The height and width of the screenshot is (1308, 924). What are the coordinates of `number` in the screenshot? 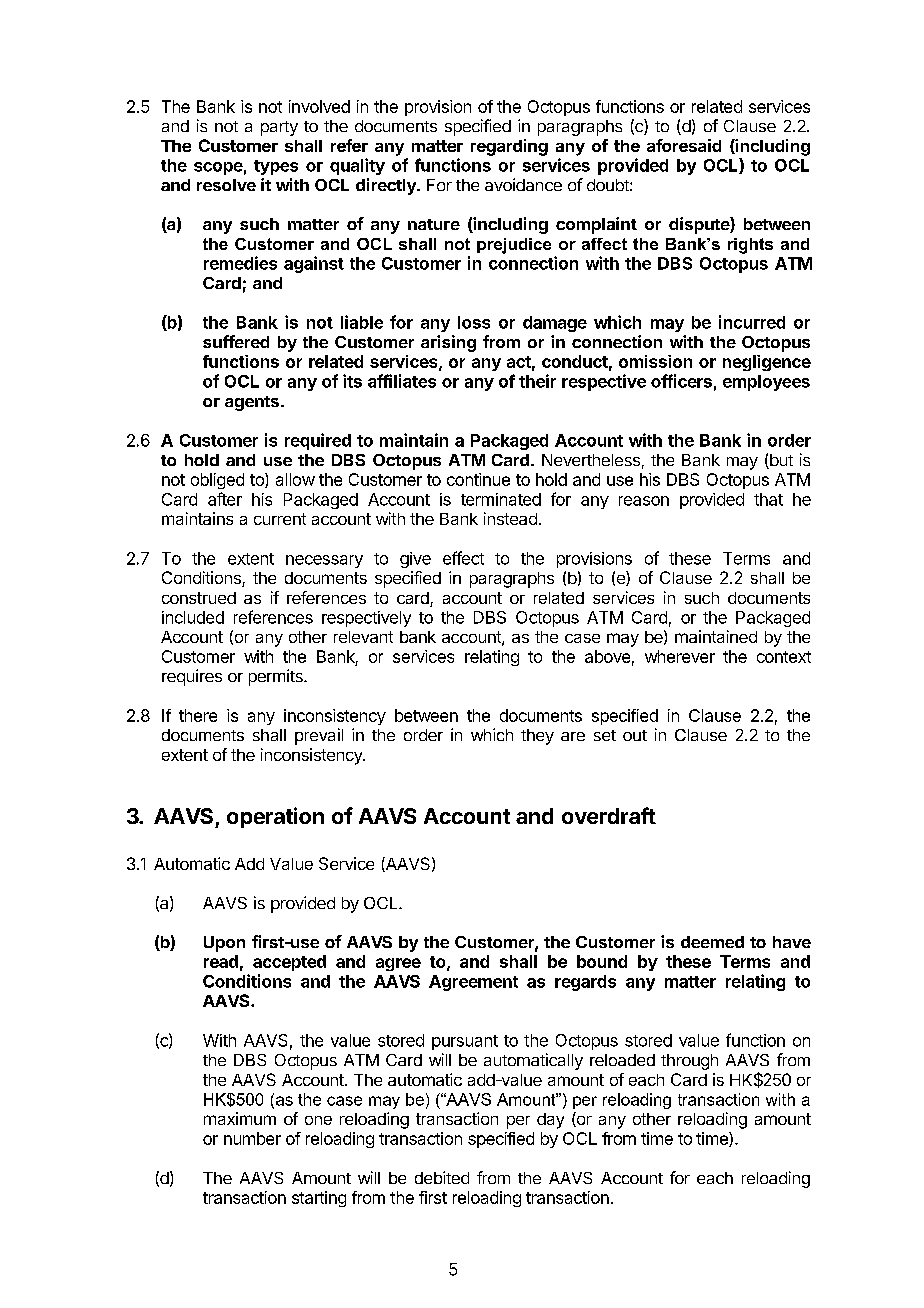 It's located at (252, 1138).
